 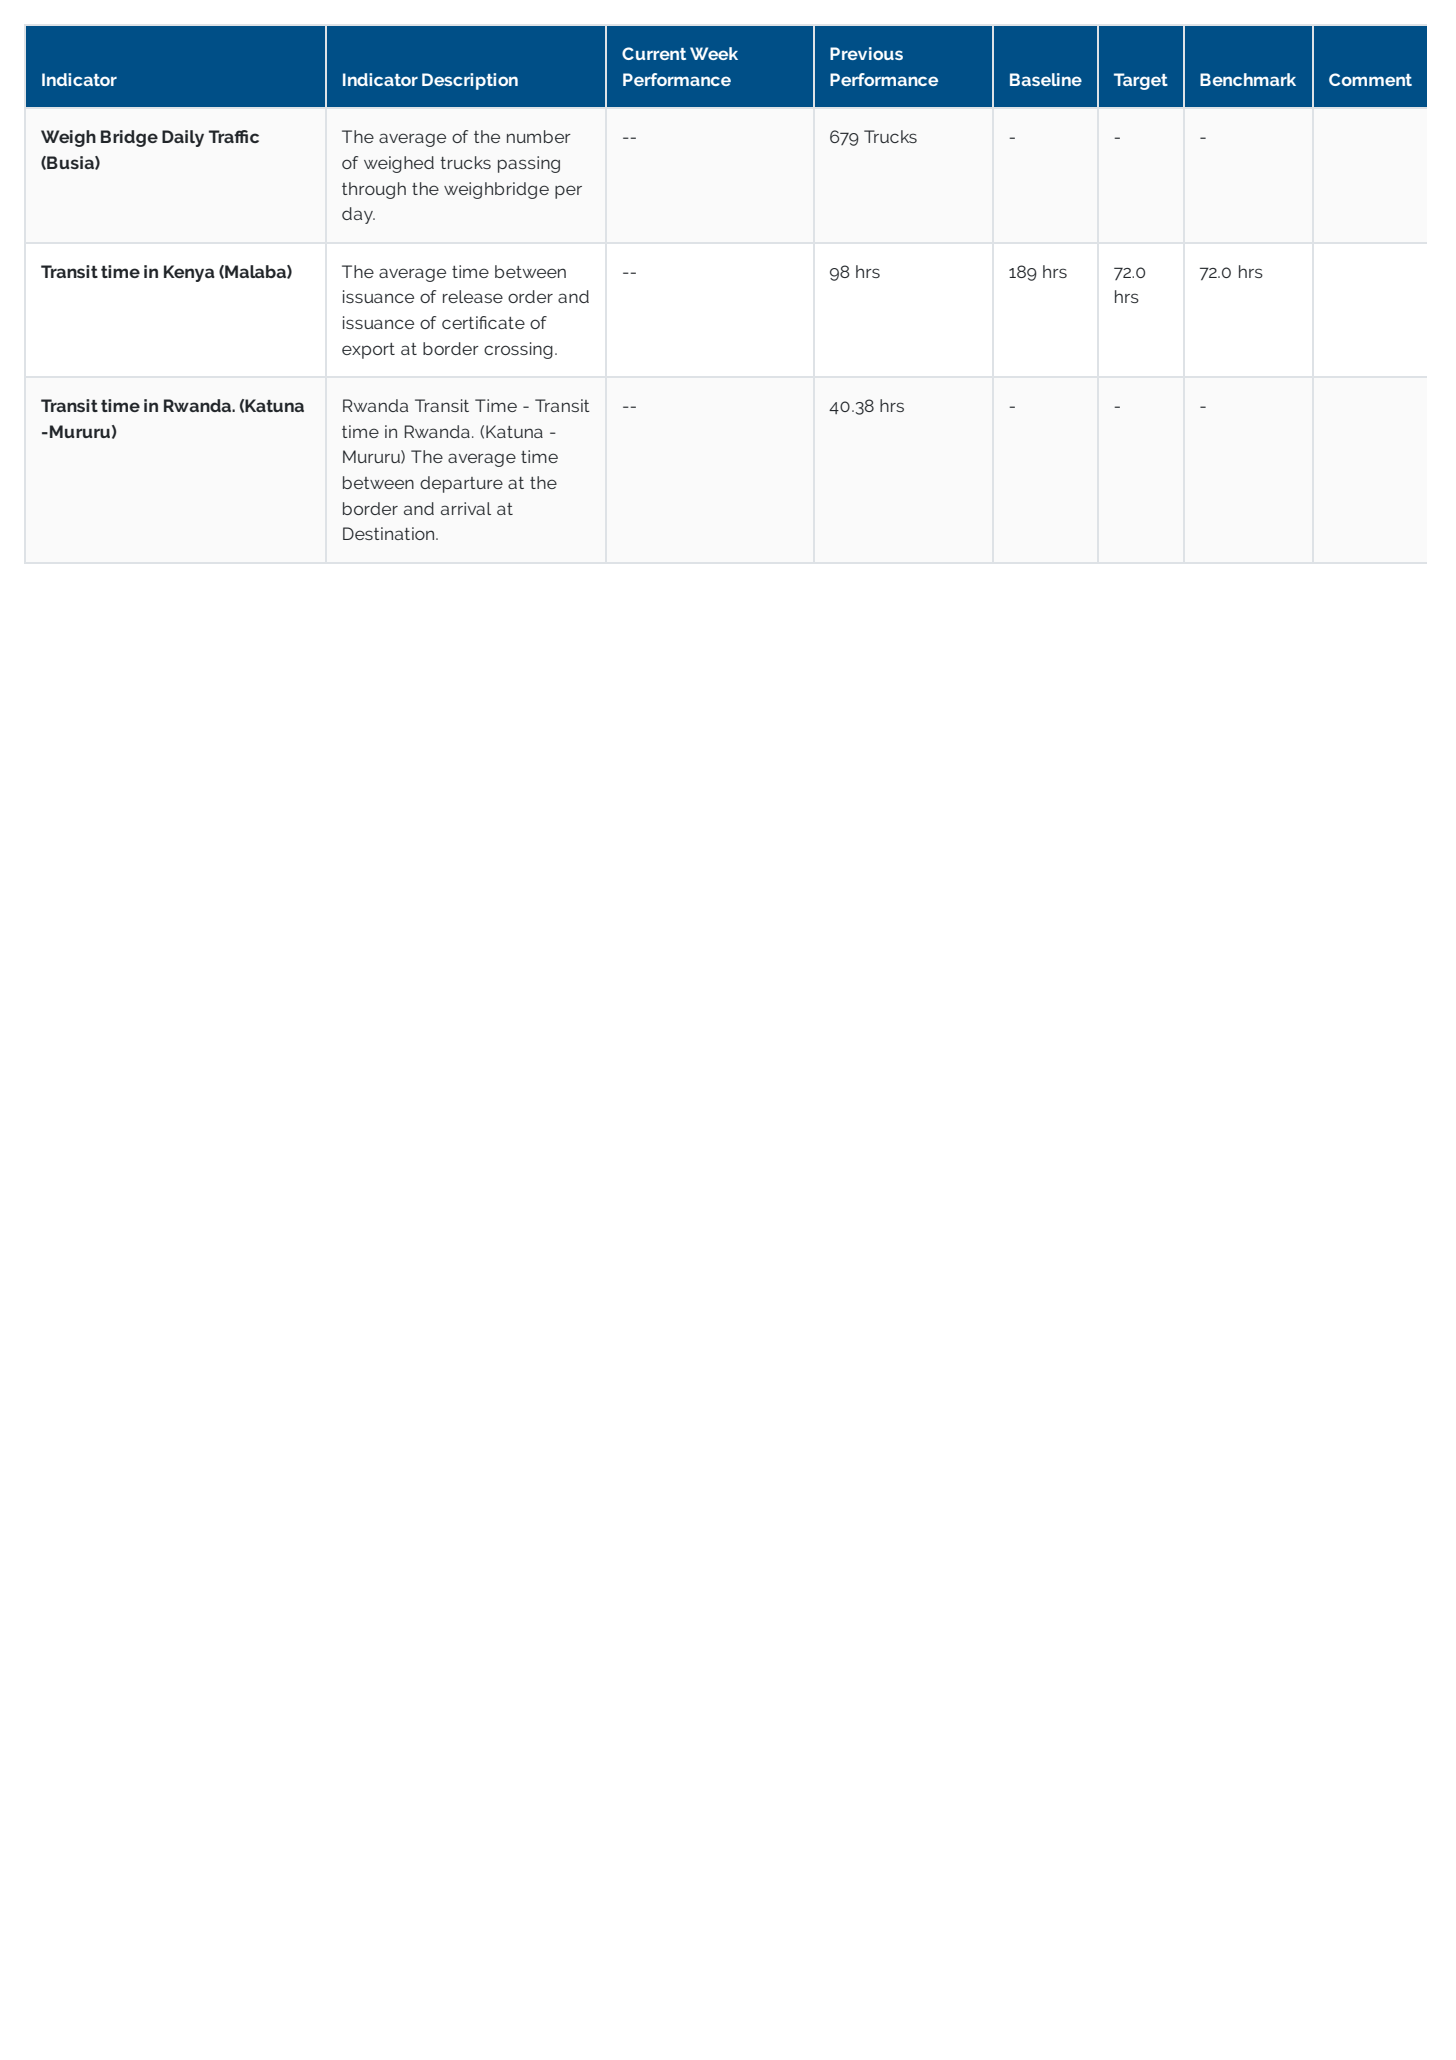 What do you see at coordinates (390, 533) in the page?
I see `Destination` at bounding box center [390, 533].
